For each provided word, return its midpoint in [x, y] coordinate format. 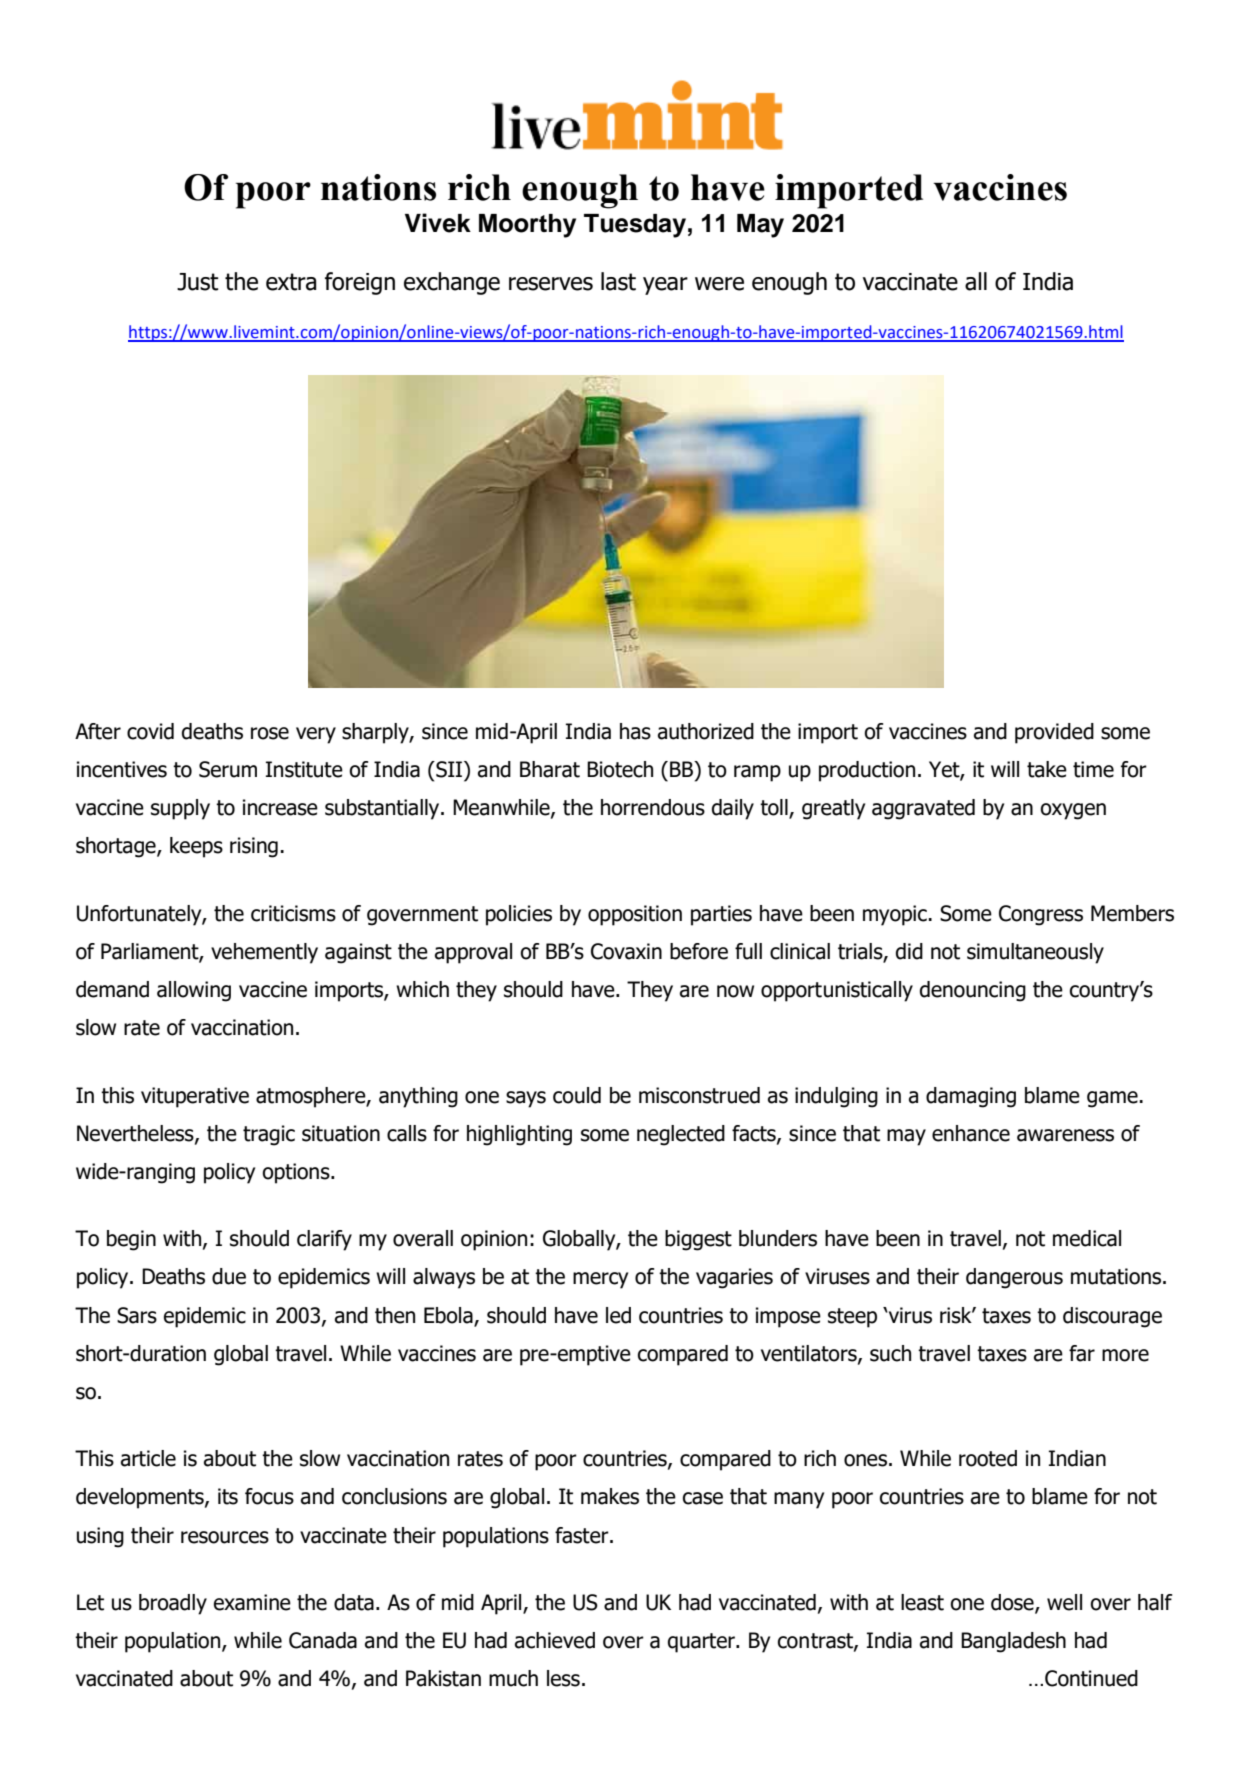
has [635, 731]
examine [252, 1602]
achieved [555, 1640]
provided [1054, 733]
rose [270, 733]
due [229, 1276]
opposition [635, 915]
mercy [600, 1280]
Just [198, 282]
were [719, 284]
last [618, 281]
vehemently [264, 953]
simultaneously [1035, 953]
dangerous [1014, 1278]
